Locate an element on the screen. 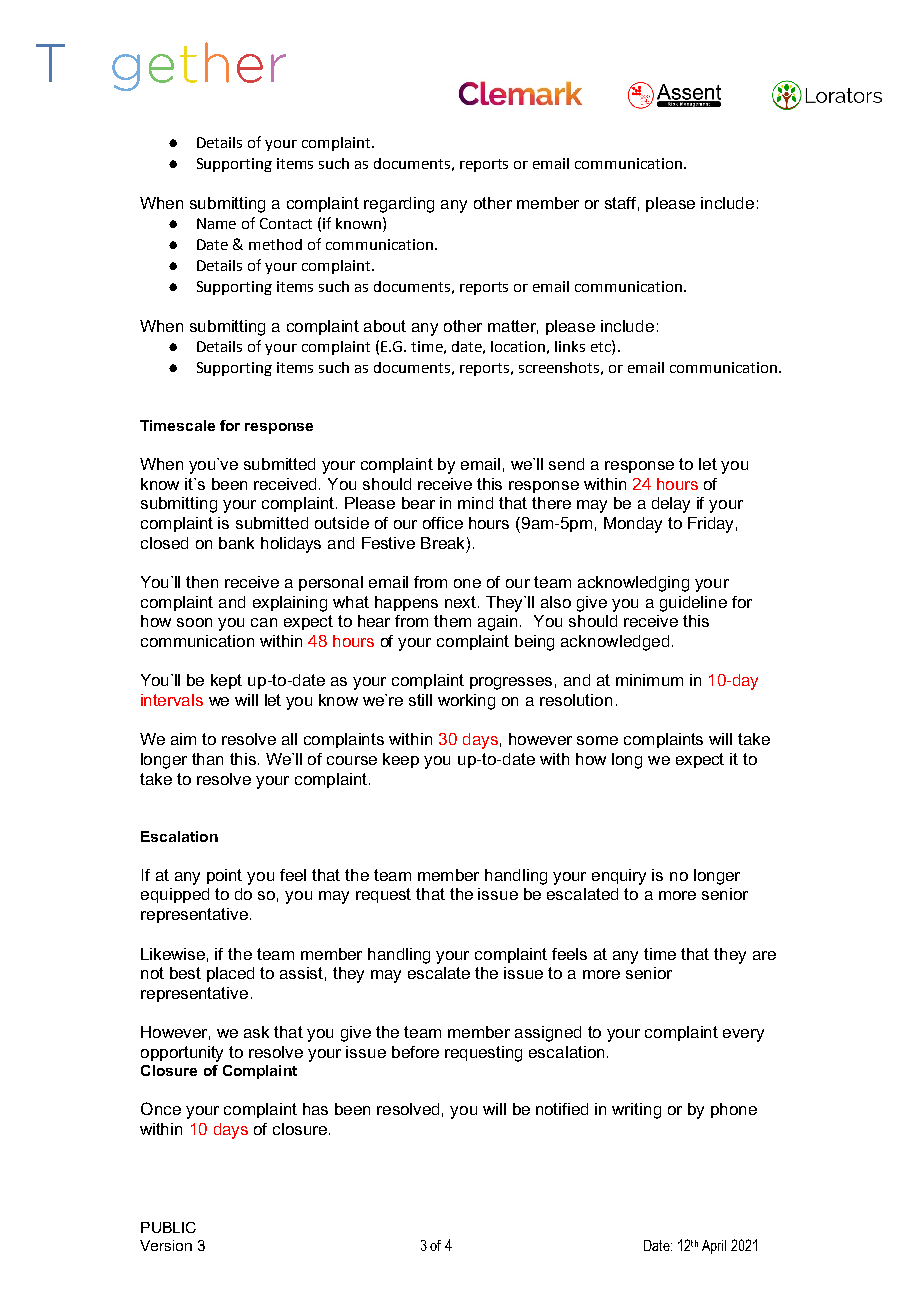 The image size is (924, 1308). regarding is located at coordinates (399, 205).
